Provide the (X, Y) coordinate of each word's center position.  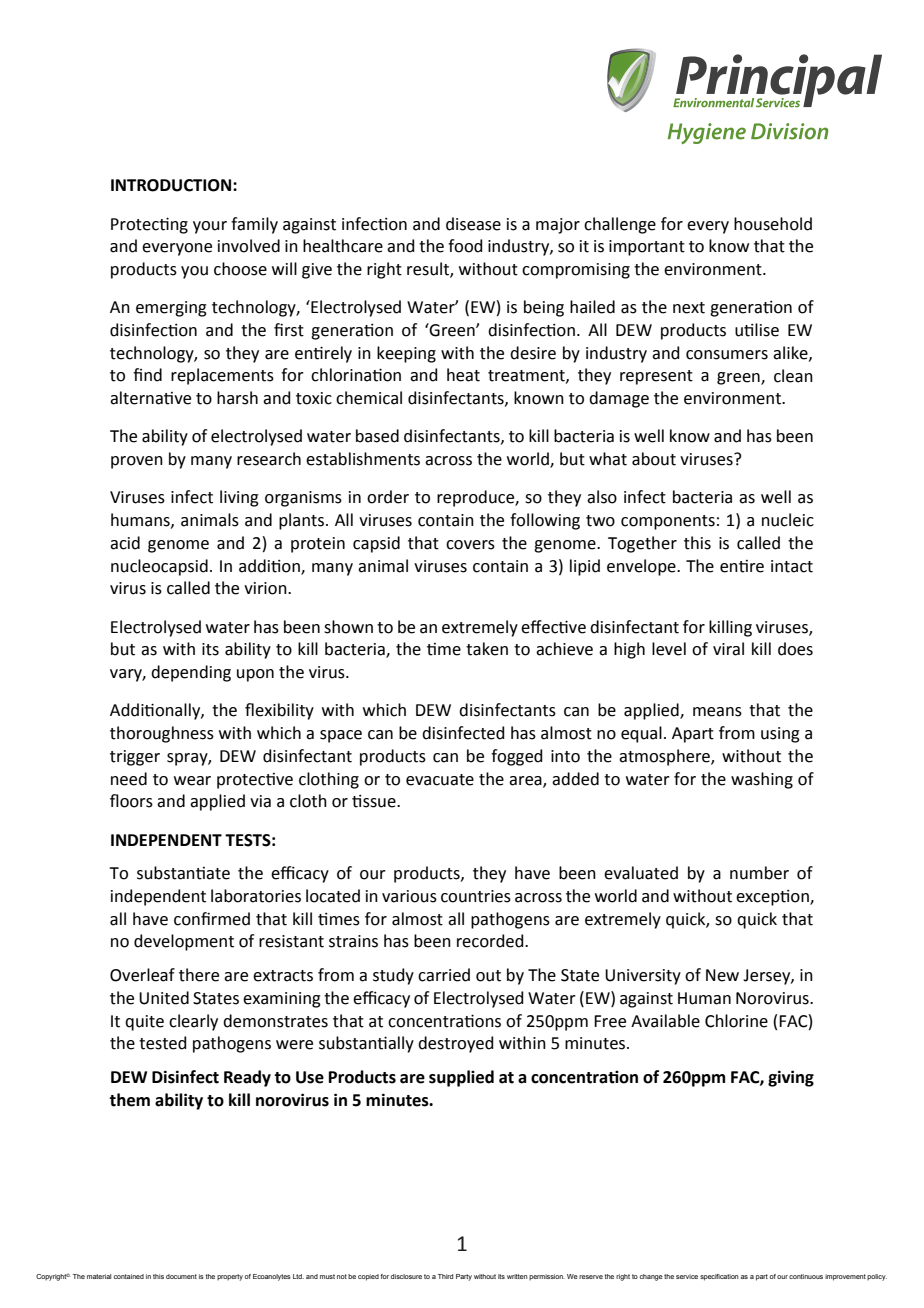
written (517, 1276)
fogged (517, 757)
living (239, 498)
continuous (806, 1276)
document (181, 1276)
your (210, 227)
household (773, 224)
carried (444, 975)
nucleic (788, 520)
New (722, 975)
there (199, 975)
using (780, 735)
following (545, 521)
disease (473, 224)
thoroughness (162, 734)
